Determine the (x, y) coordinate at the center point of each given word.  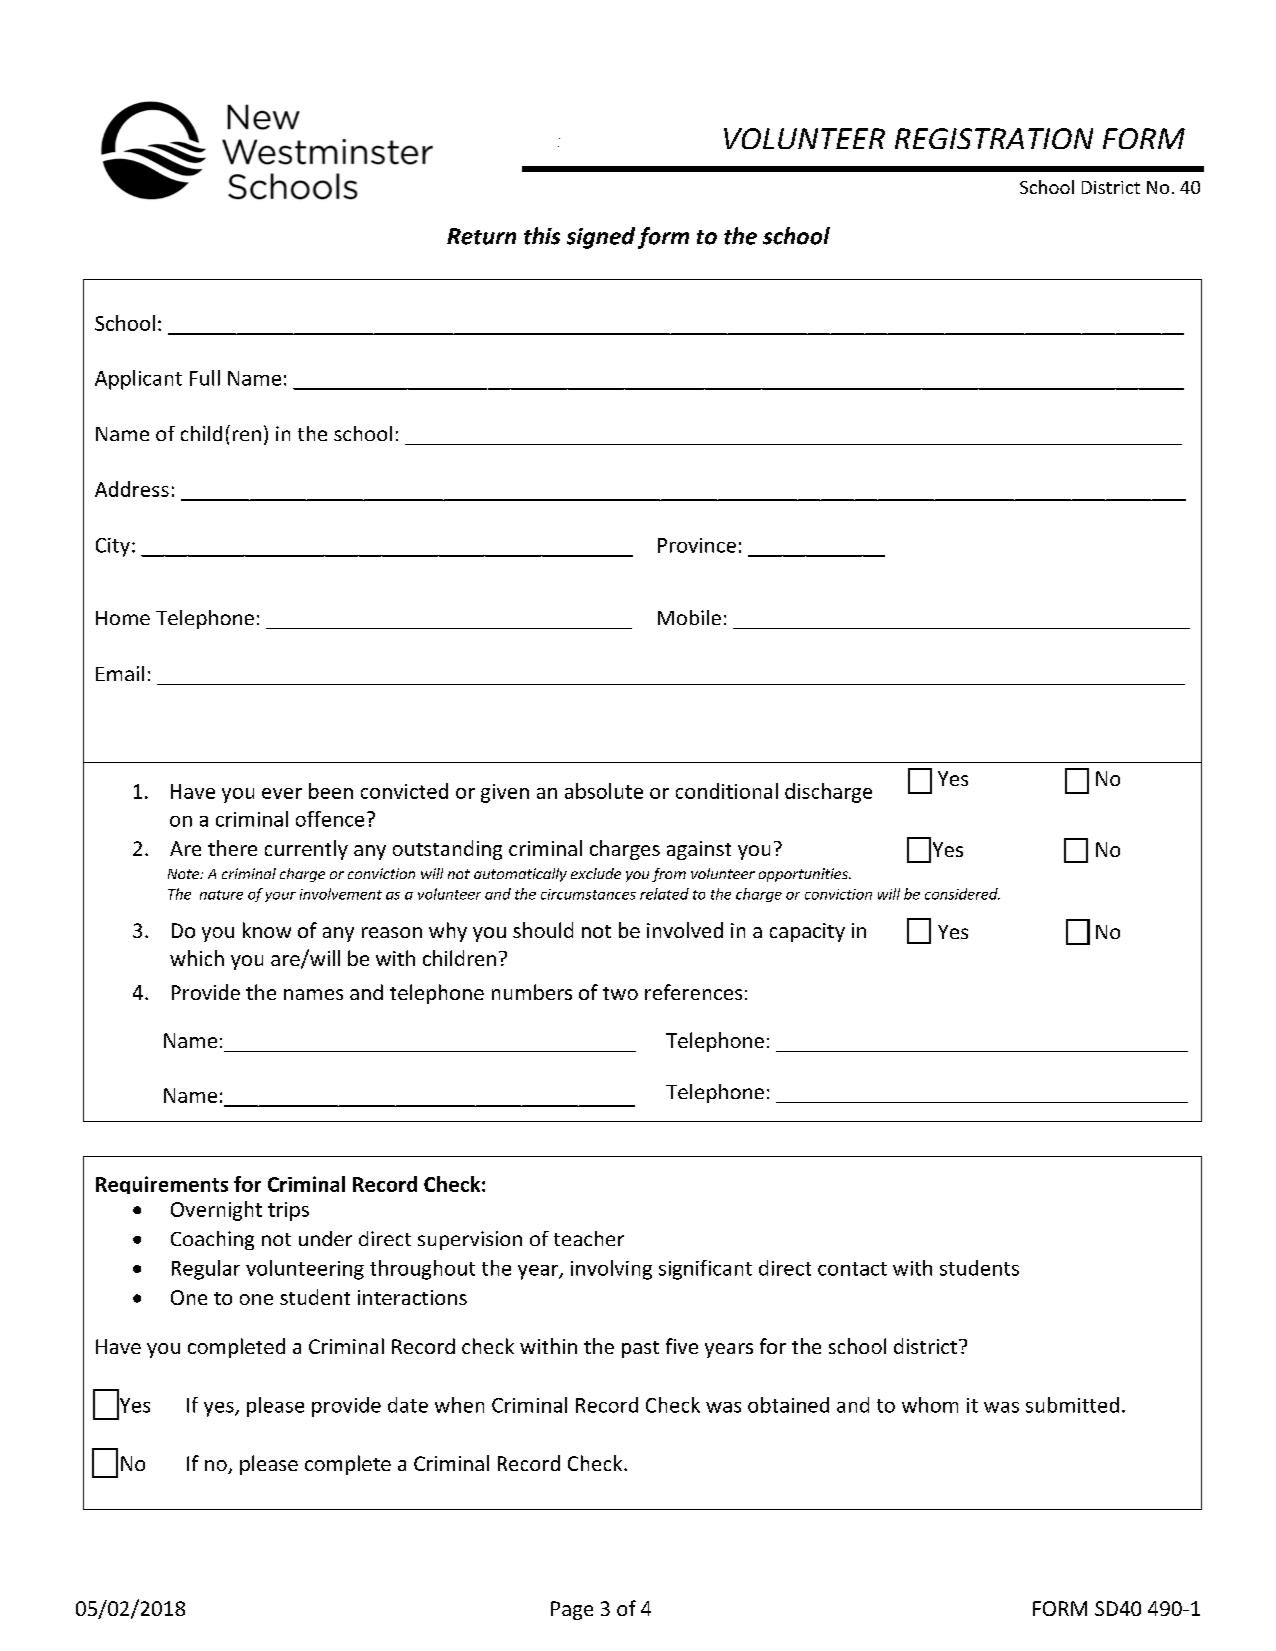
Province (697, 545)
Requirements (162, 1185)
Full (205, 378)
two (620, 993)
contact (852, 1269)
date (408, 1405)
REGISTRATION (994, 138)
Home (123, 618)
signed (601, 238)
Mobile (689, 617)
